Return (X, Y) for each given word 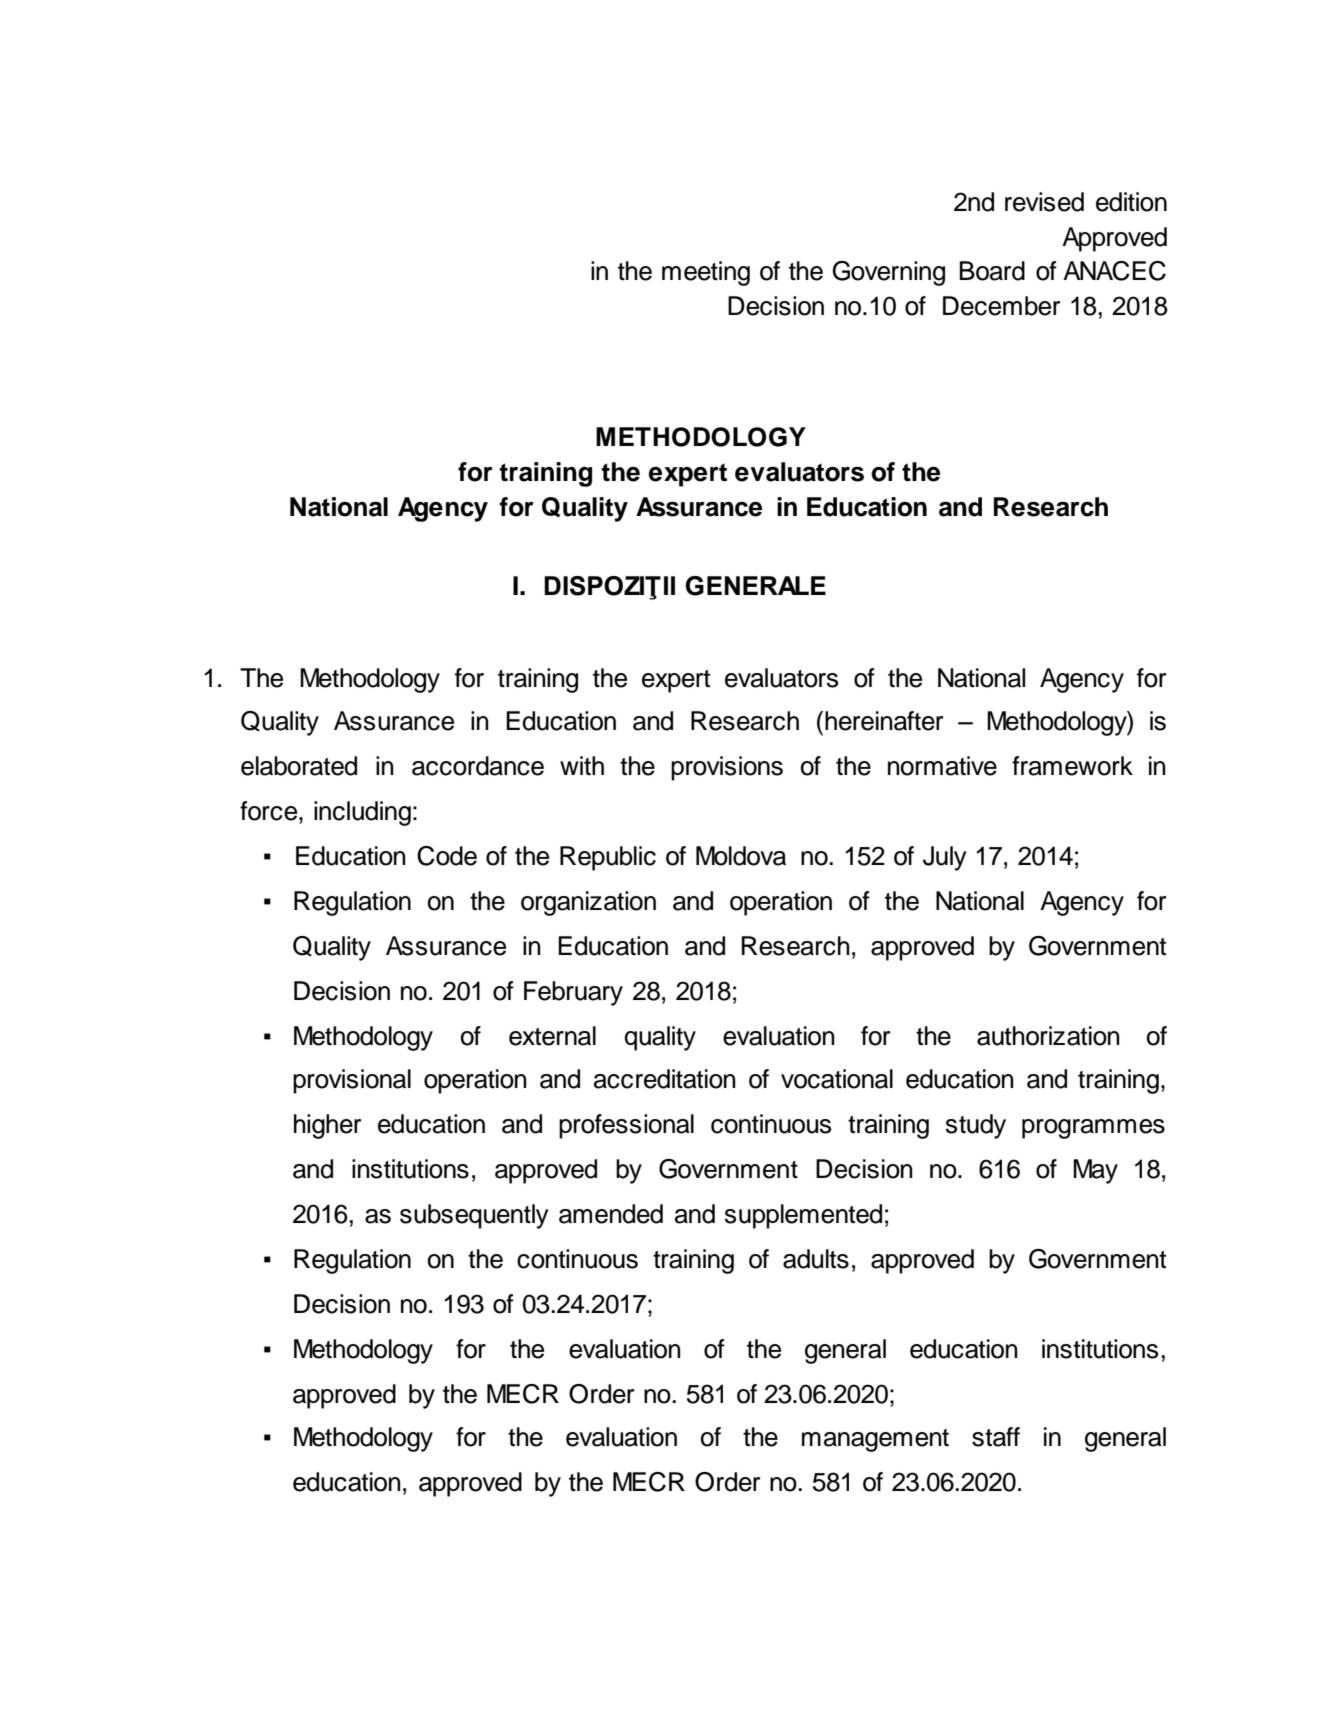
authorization (1048, 1036)
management (875, 1440)
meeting (706, 273)
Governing (889, 273)
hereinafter (884, 721)
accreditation (665, 1079)
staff (996, 1437)
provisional (352, 1081)
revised (1044, 202)
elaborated (299, 766)
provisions (727, 768)
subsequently (474, 1216)
